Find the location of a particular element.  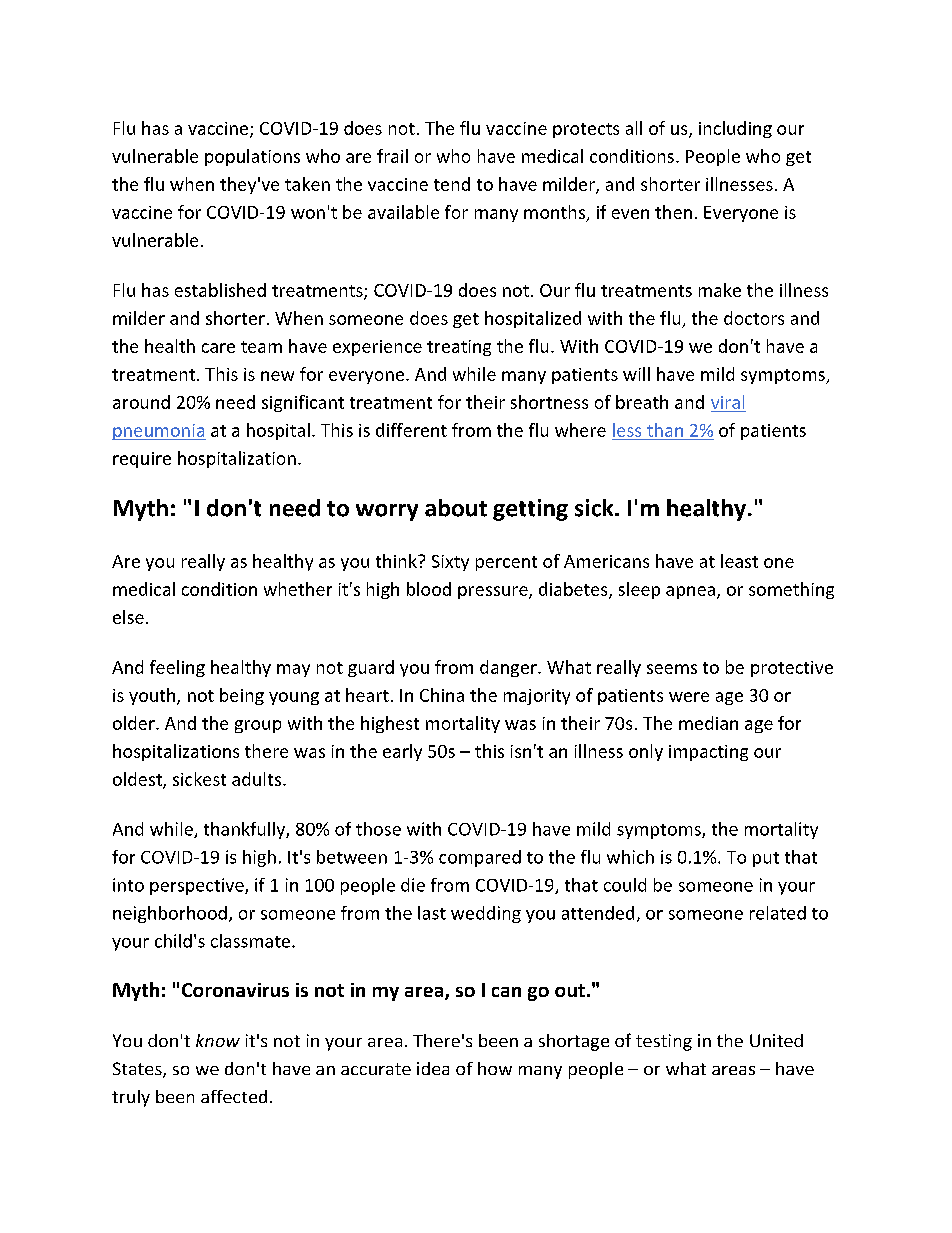

frail is located at coordinates (392, 156).
